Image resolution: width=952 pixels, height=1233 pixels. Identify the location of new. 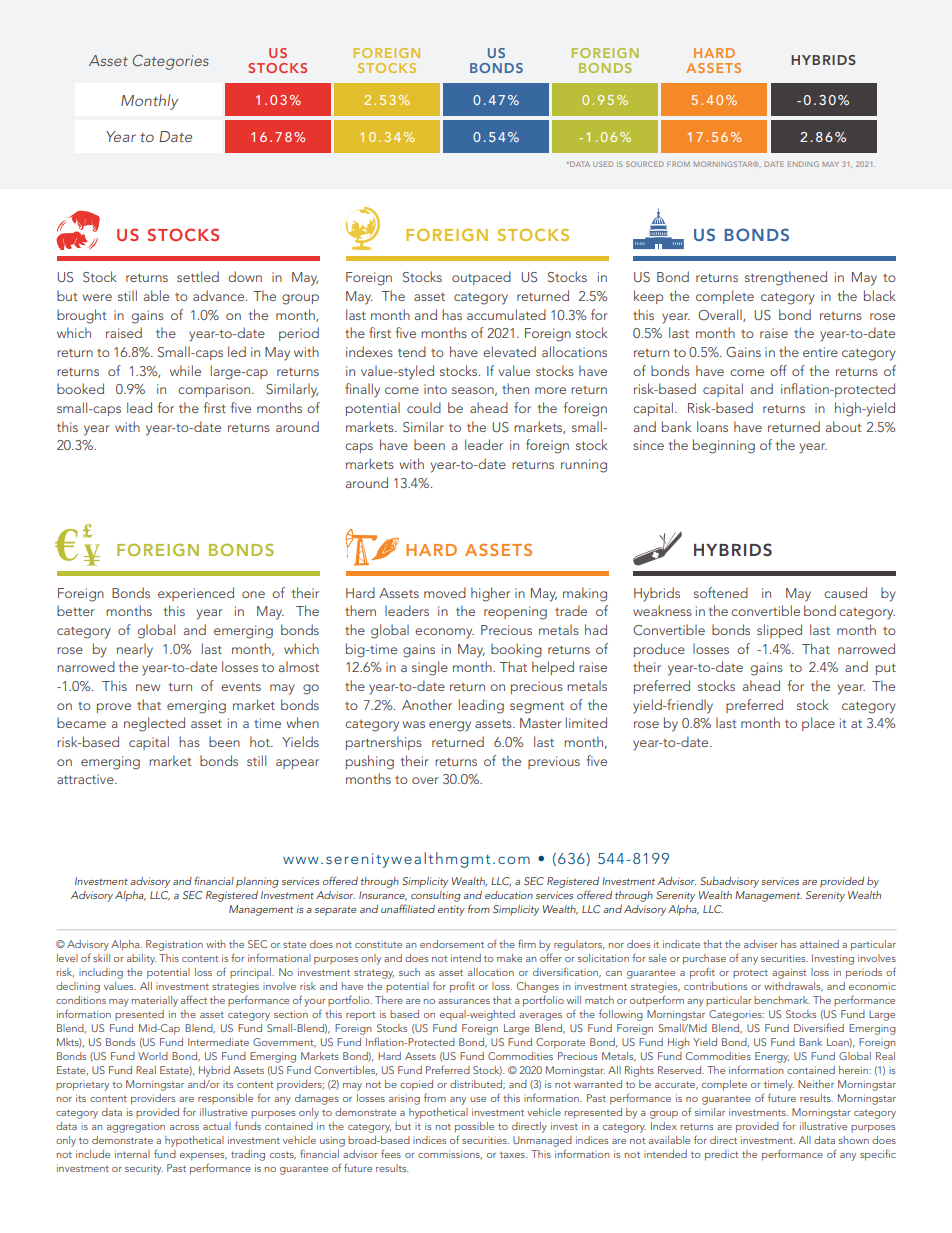
(148, 687).
